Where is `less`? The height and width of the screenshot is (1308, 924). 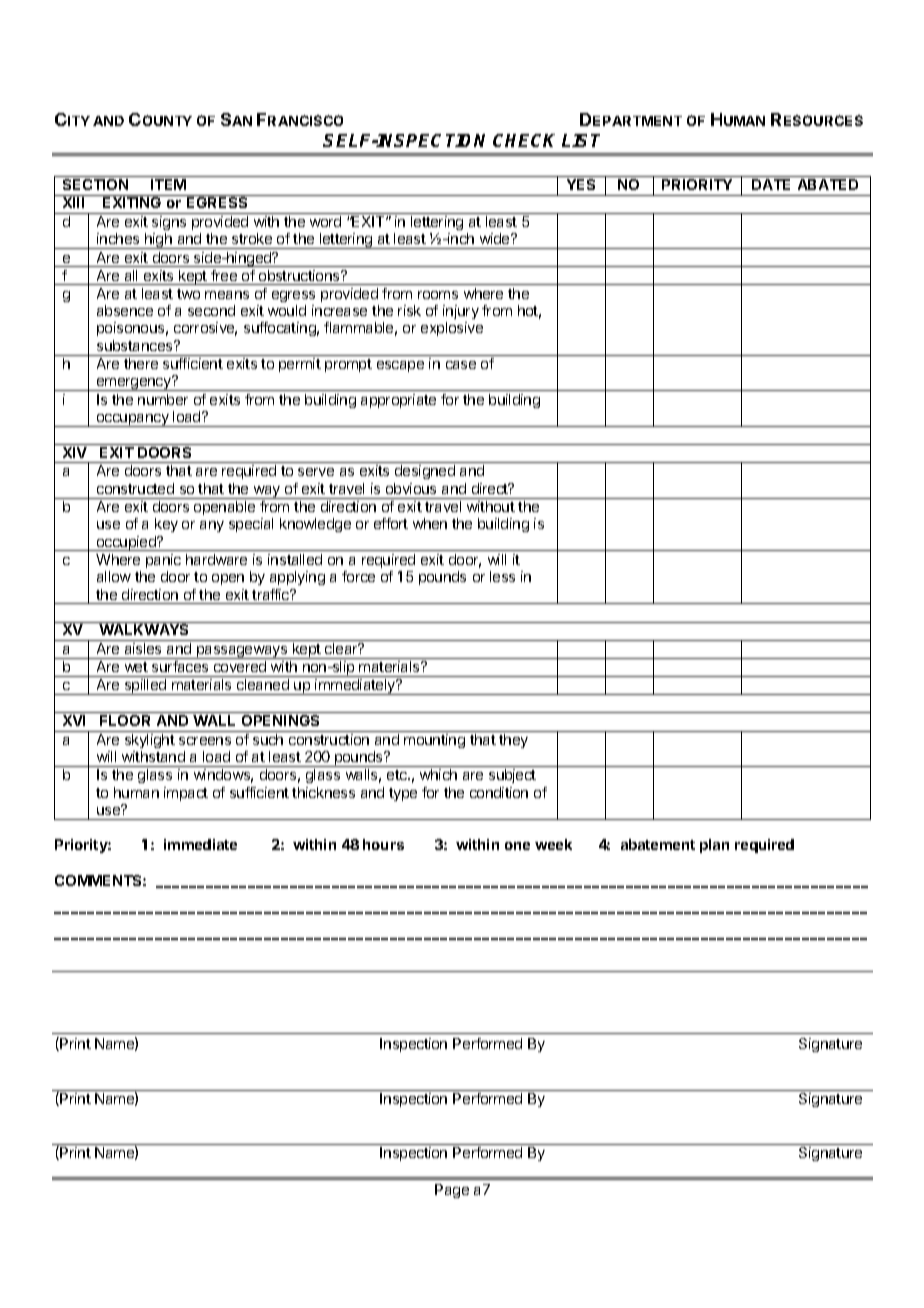
less is located at coordinates (502, 576).
